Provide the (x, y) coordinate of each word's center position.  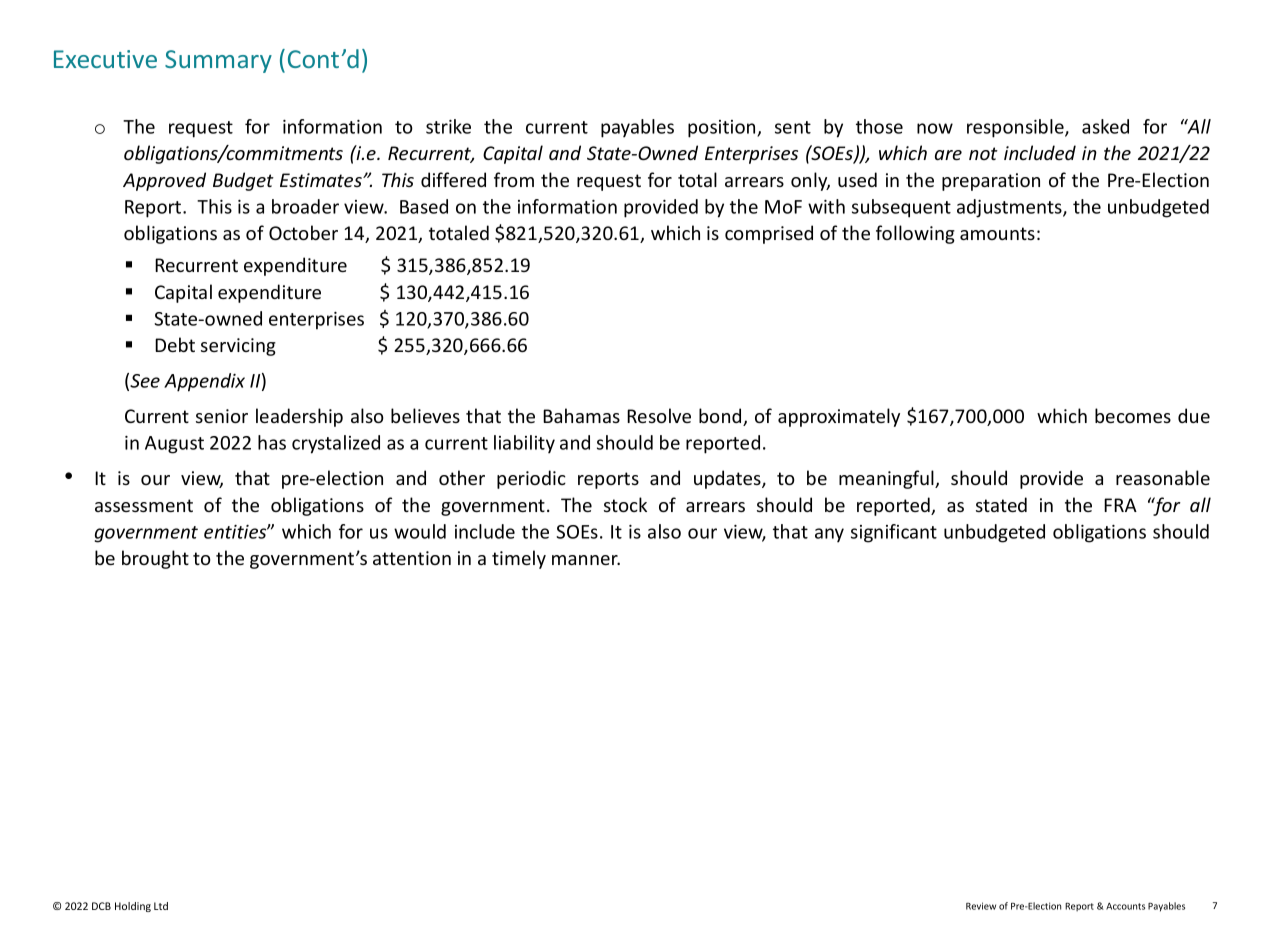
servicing (238, 347)
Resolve (659, 415)
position (723, 129)
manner (586, 560)
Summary (218, 61)
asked (1105, 126)
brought (155, 559)
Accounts (1125, 906)
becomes (1133, 415)
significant (894, 533)
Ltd (161, 906)
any (829, 535)
